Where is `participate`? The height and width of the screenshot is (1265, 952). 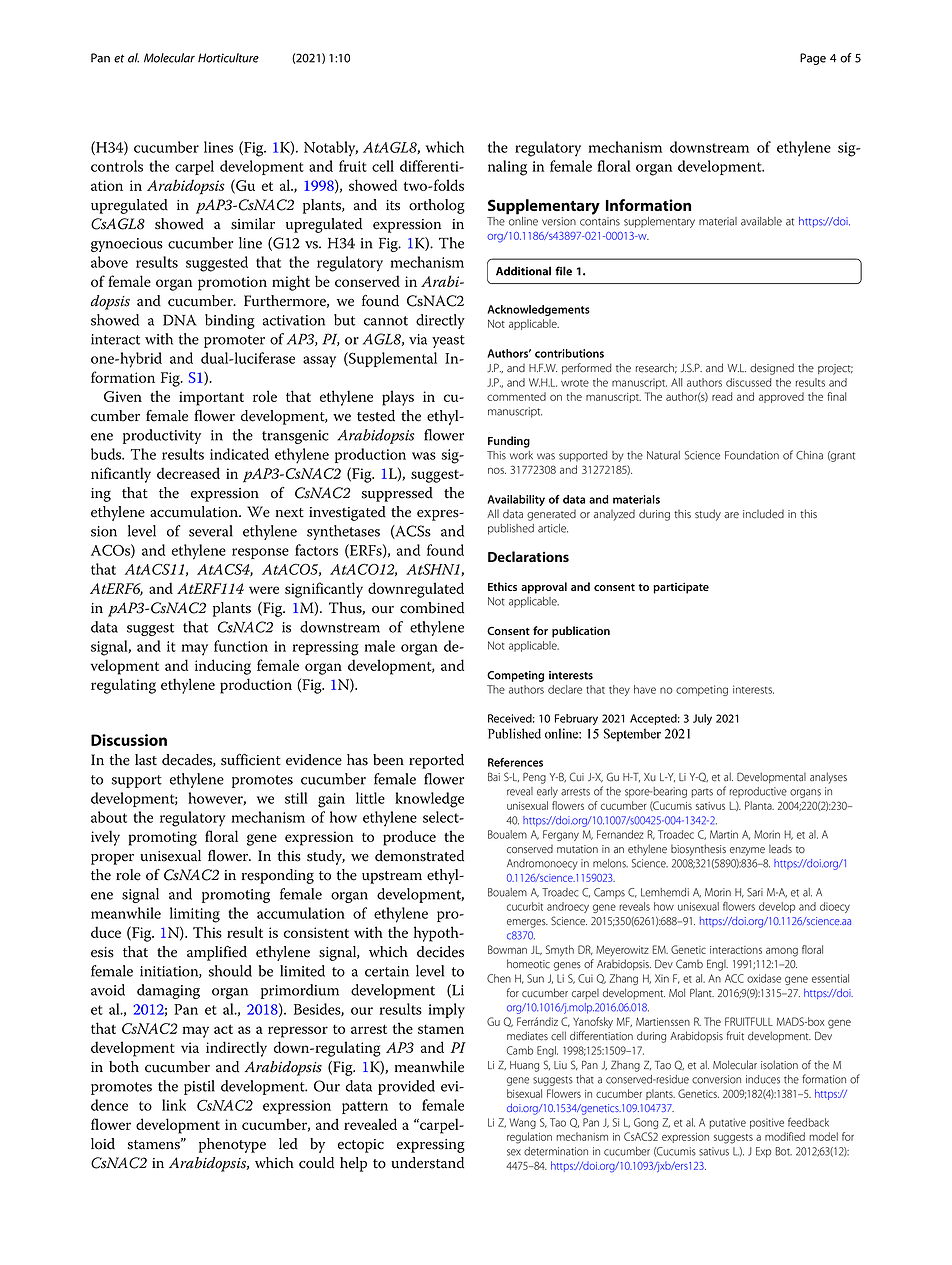
participate is located at coordinates (681, 588).
